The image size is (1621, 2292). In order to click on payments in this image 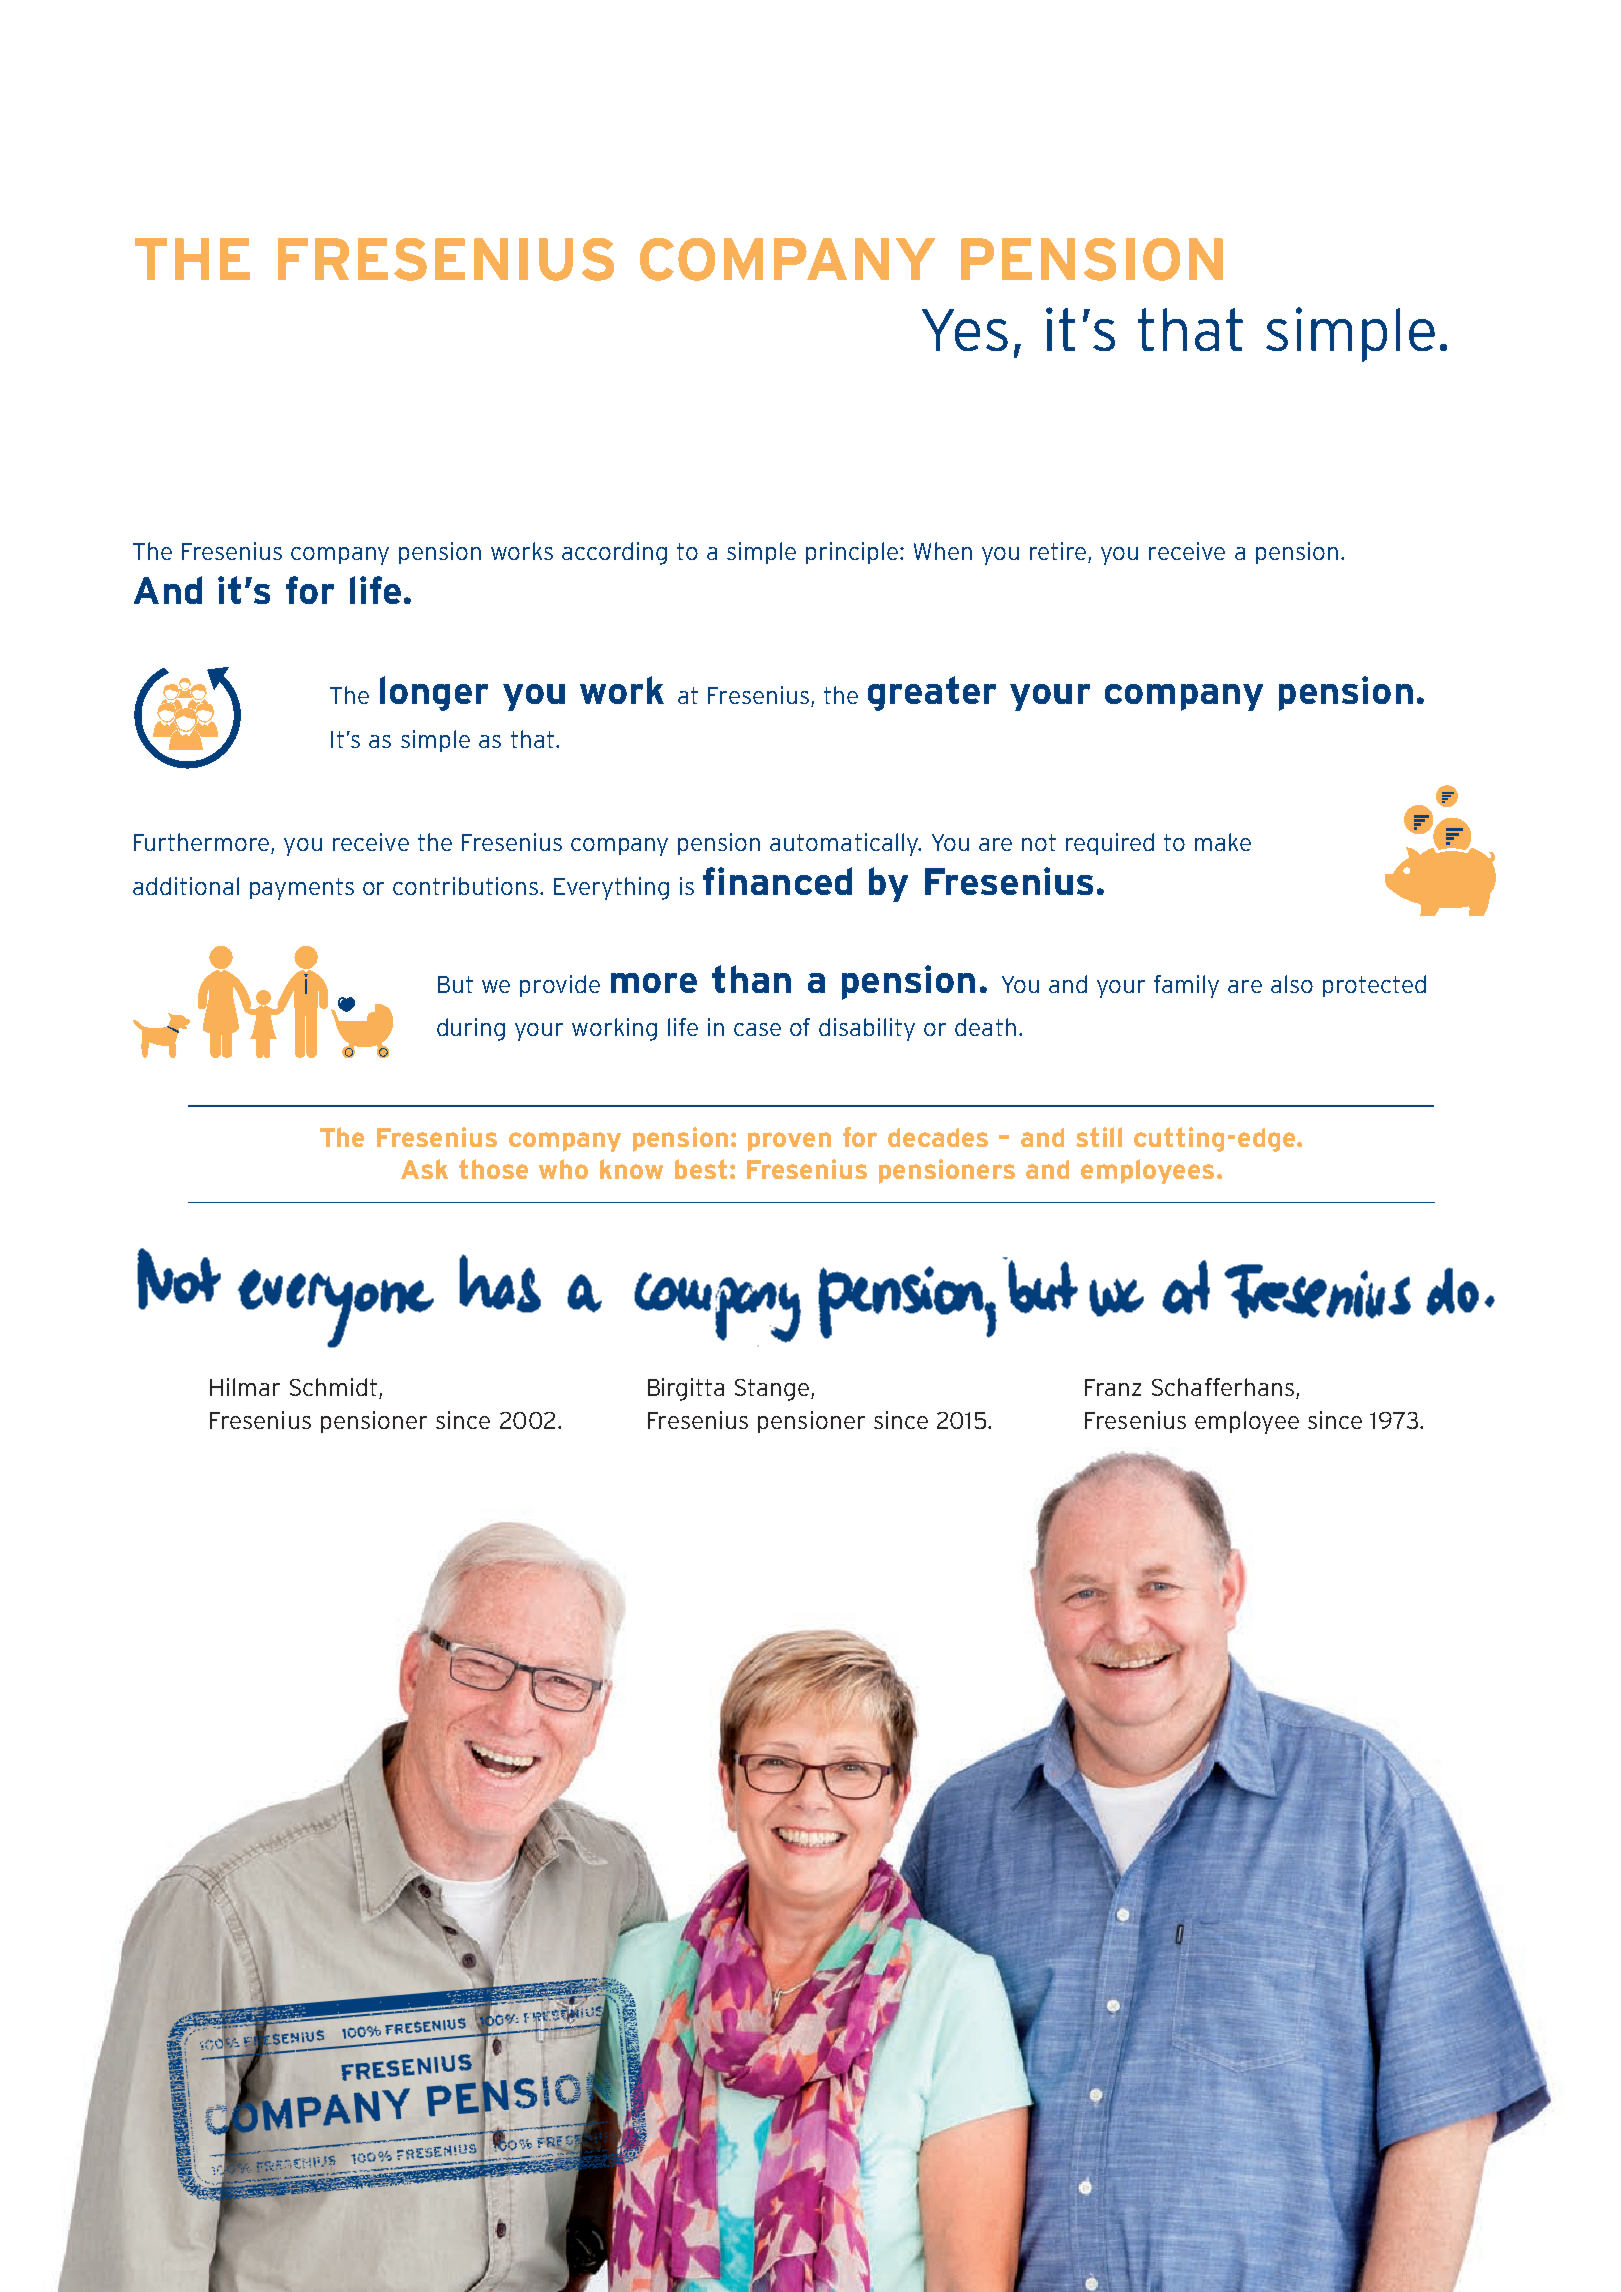, I will do `click(302, 889)`.
